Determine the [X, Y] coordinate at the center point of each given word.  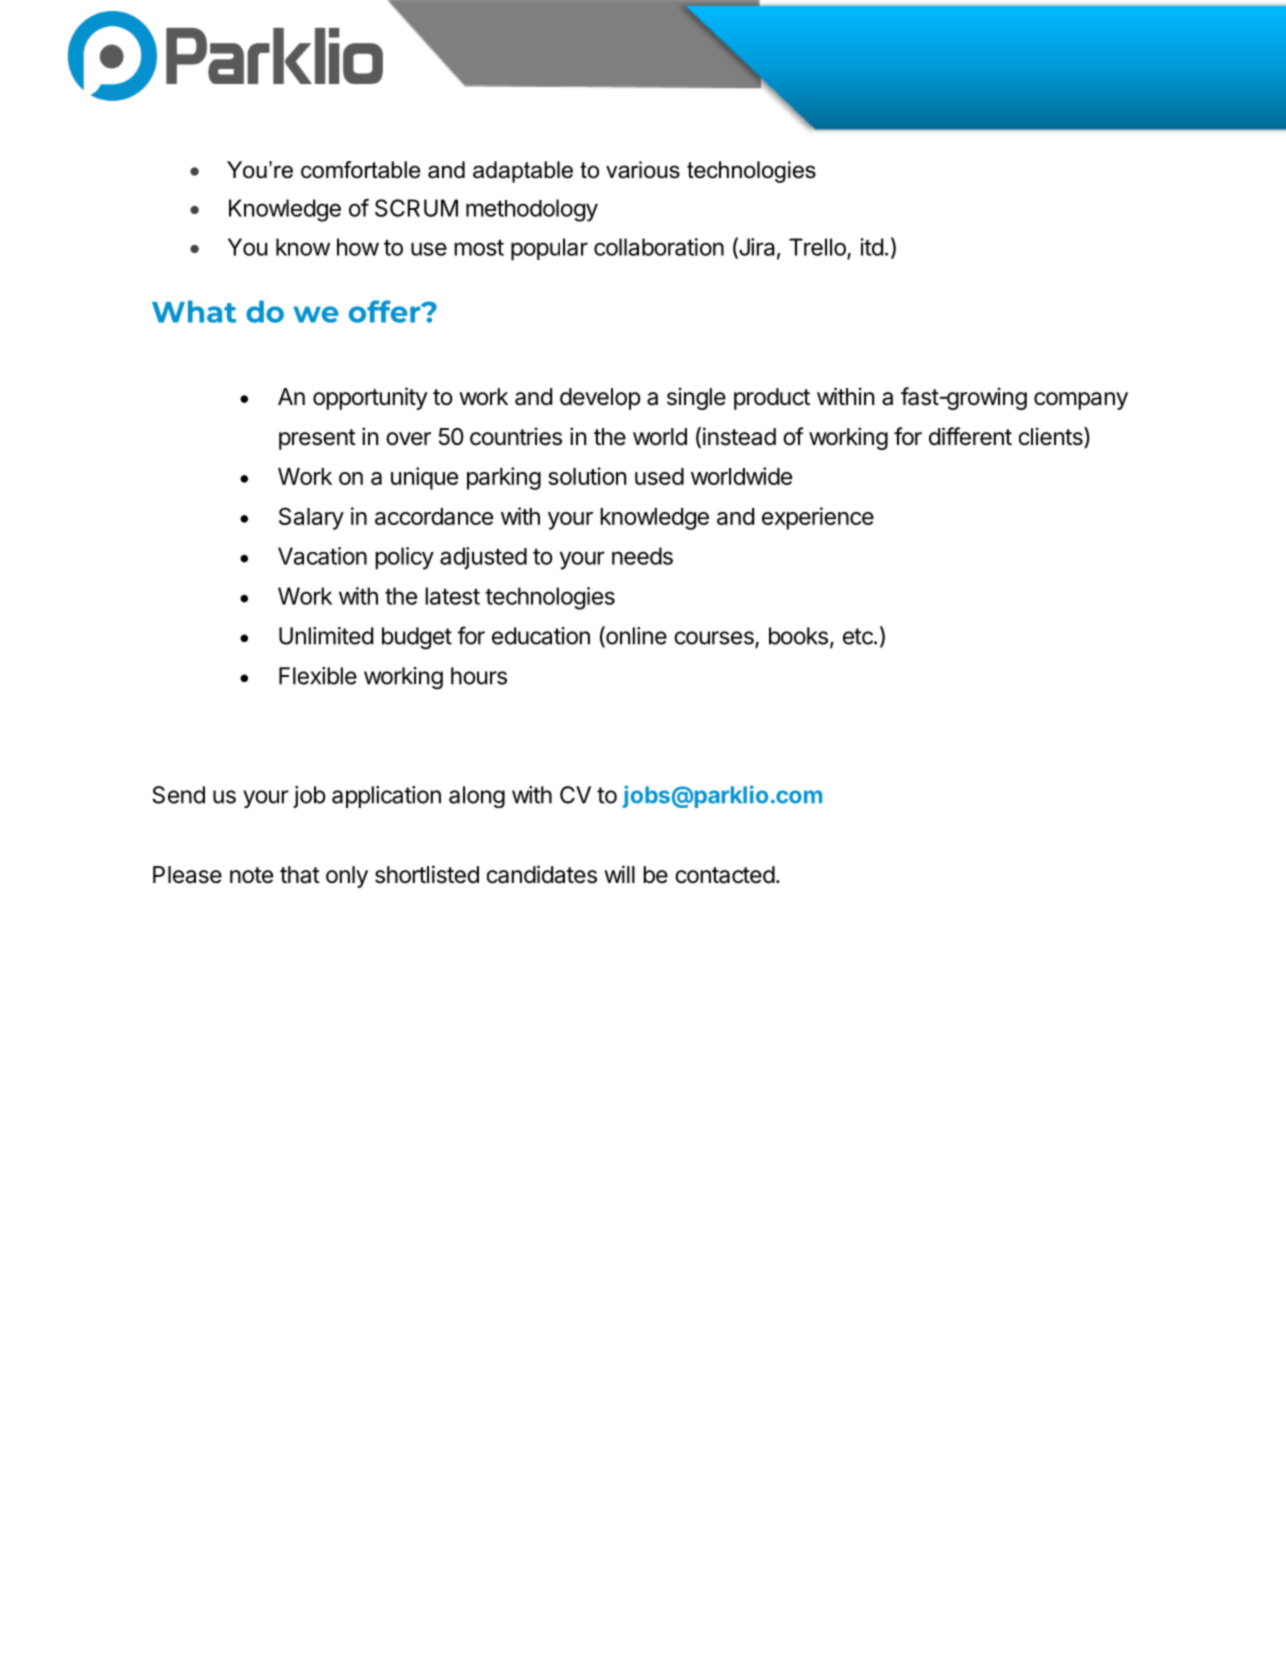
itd [871, 247]
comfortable [360, 170]
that [300, 875]
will [619, 874]
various [643, 170]
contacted [725, 875]
